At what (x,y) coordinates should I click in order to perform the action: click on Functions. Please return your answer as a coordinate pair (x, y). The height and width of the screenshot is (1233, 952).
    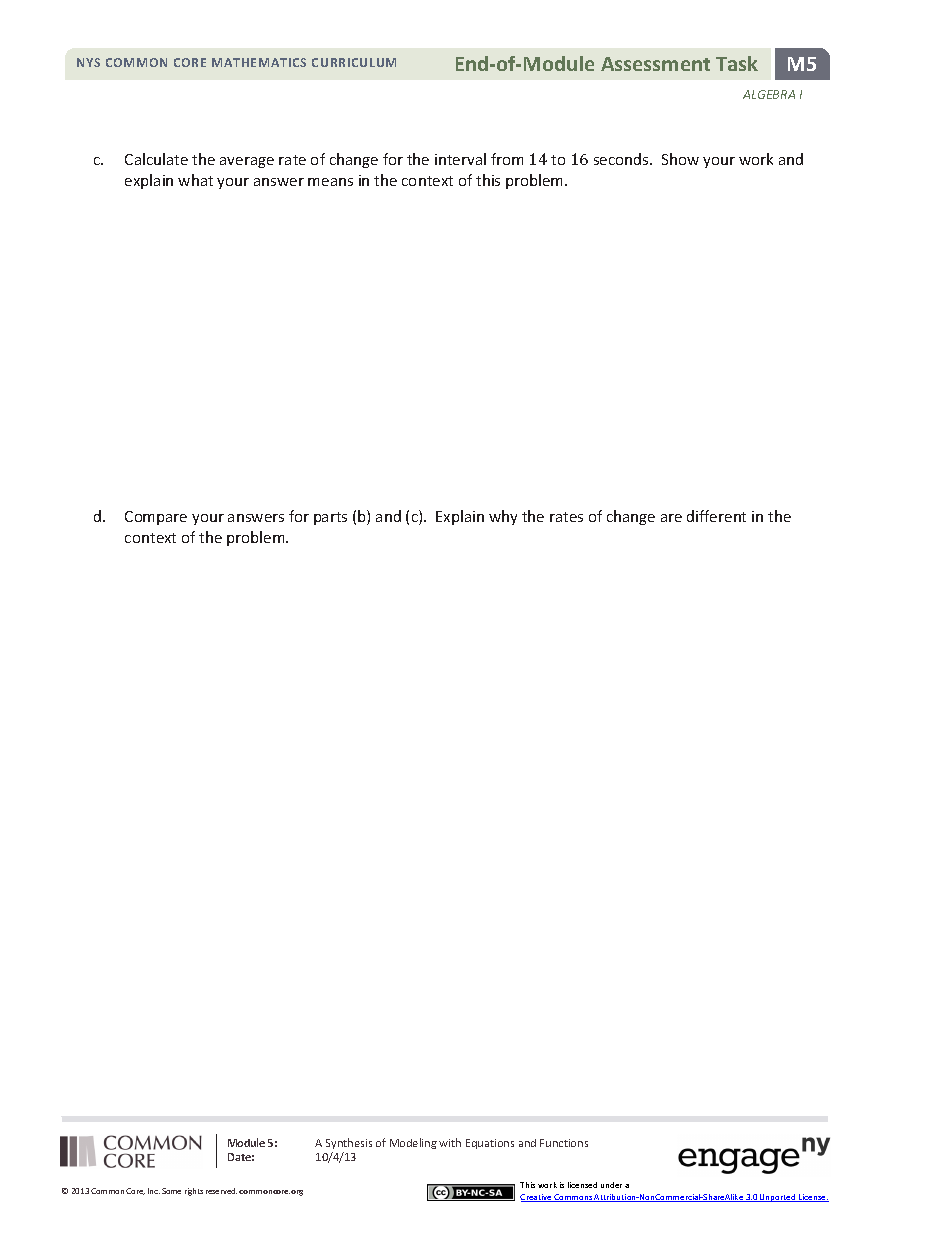
    Looking at the image, I should click on (564, 1143).
